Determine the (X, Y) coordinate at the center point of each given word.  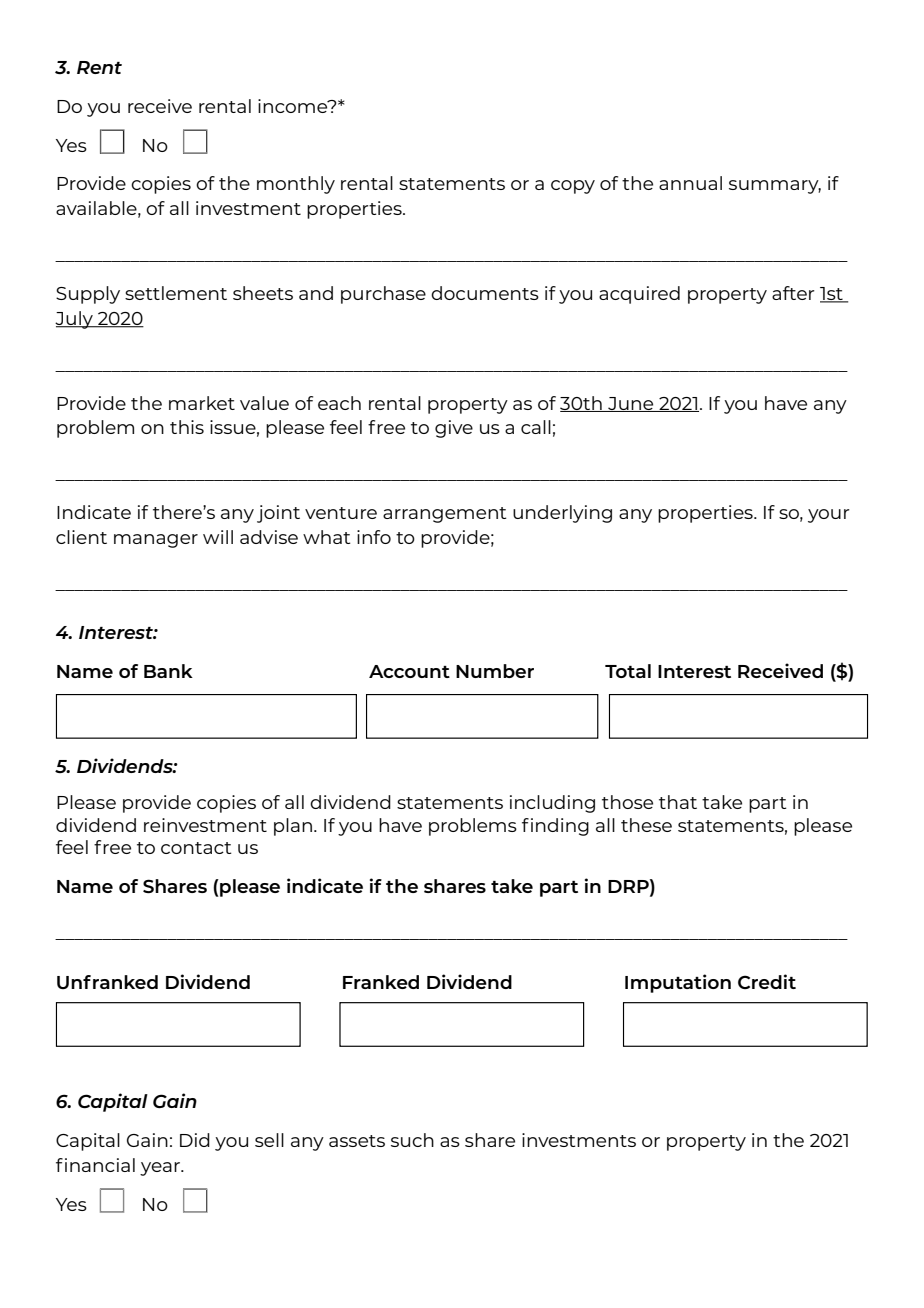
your (829, 516)
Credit (767, 981)
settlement (176, 293)
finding (555, 827)
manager (156, 541)
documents (485, 293)
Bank (168, 671)
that (678, 802)
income (294, 106)
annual (690, 183)
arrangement (445, 515)
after (793, 293)
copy (573, 187)
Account (409, 671)
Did (195, 1140)
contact (196, 848)
